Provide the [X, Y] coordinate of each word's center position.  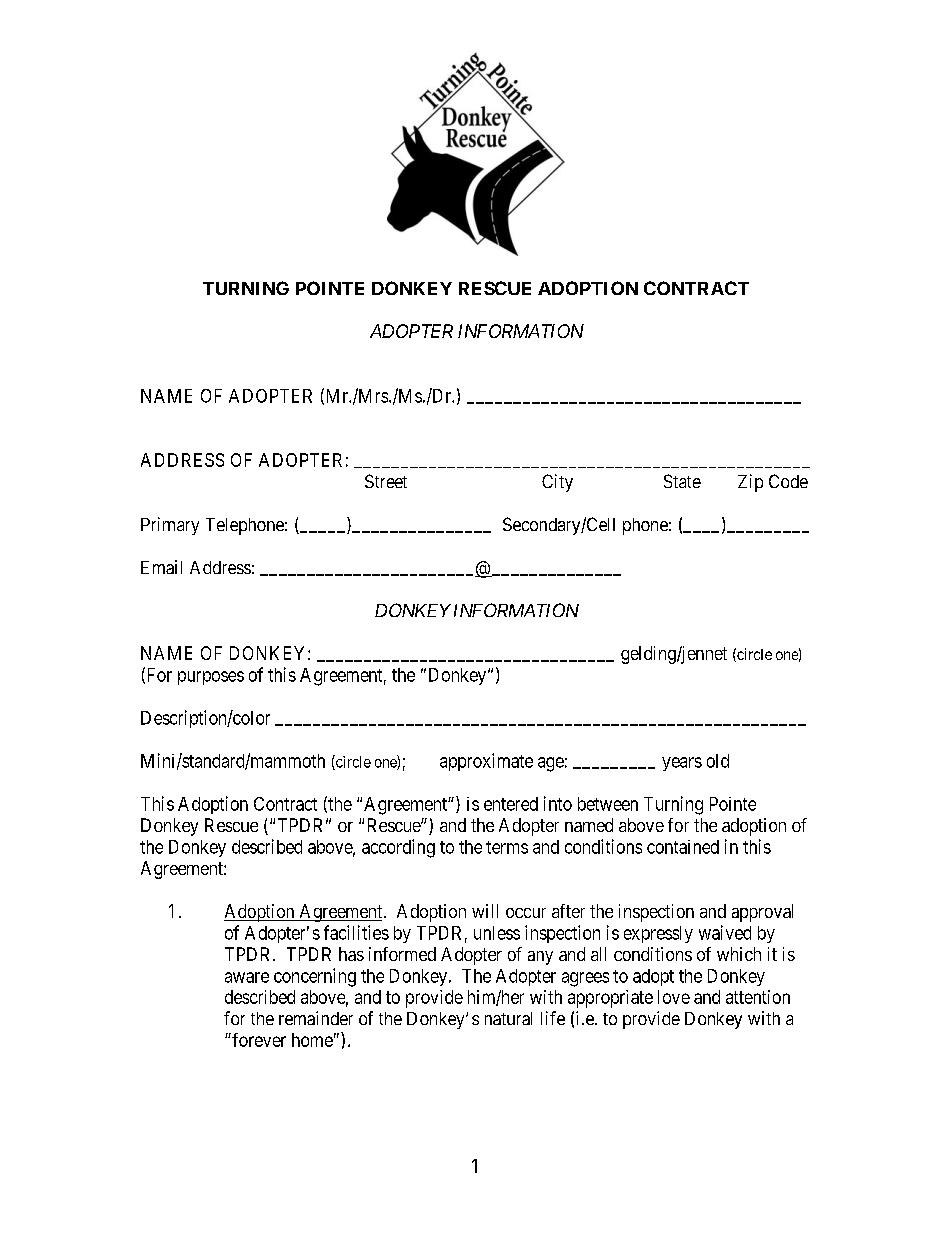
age [551, 764]
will [485, 911]
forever [258, 1040]
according [398, 848]
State [682, 481]
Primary [170, 526]
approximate [486, 762]
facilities [356, 932]
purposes [211, 678]
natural [508, 1018]
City [557, 483]
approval [762, 913]
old [718, 761]
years [682, 764]
